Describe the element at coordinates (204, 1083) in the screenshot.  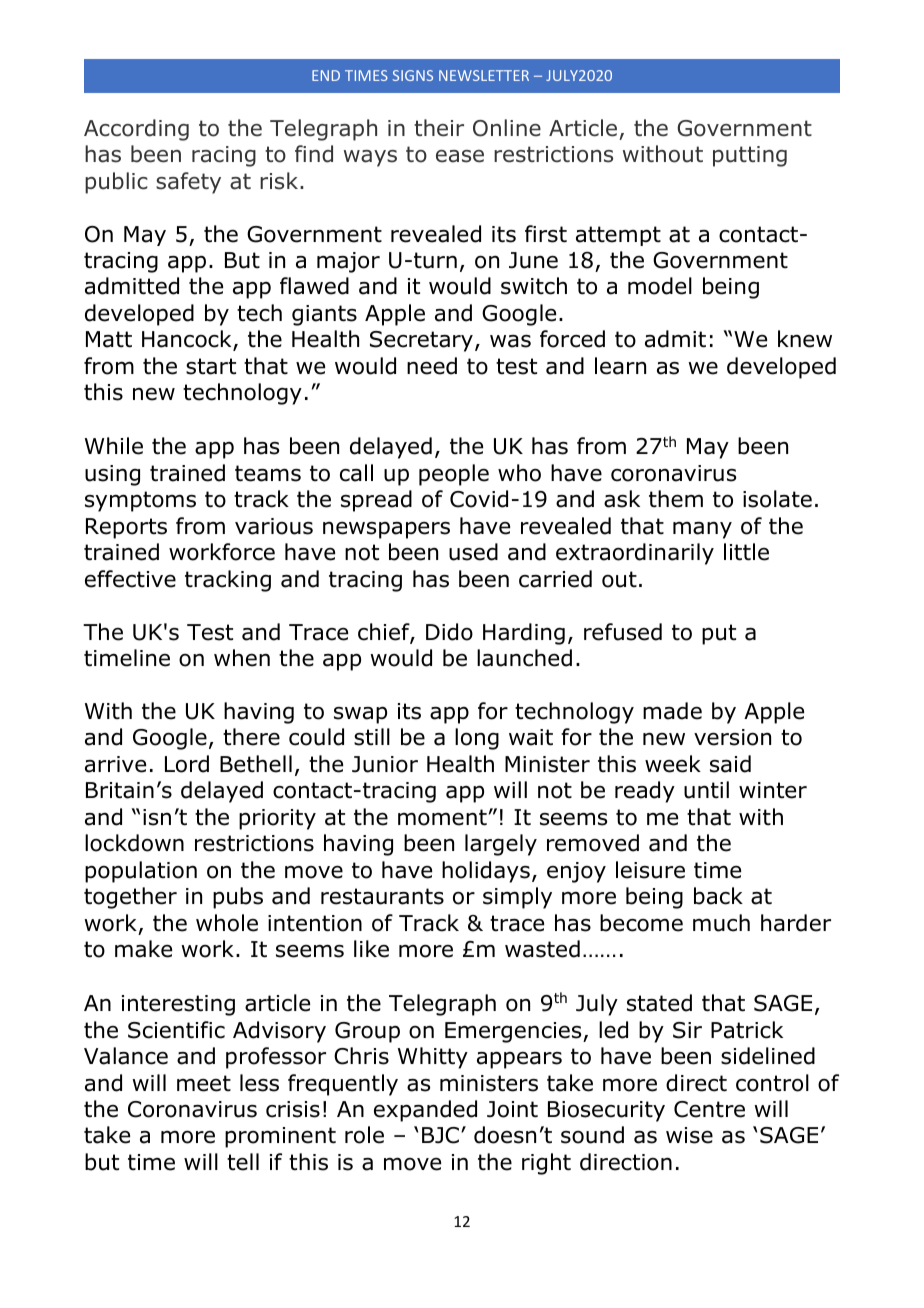
I see `meet` at that location.
